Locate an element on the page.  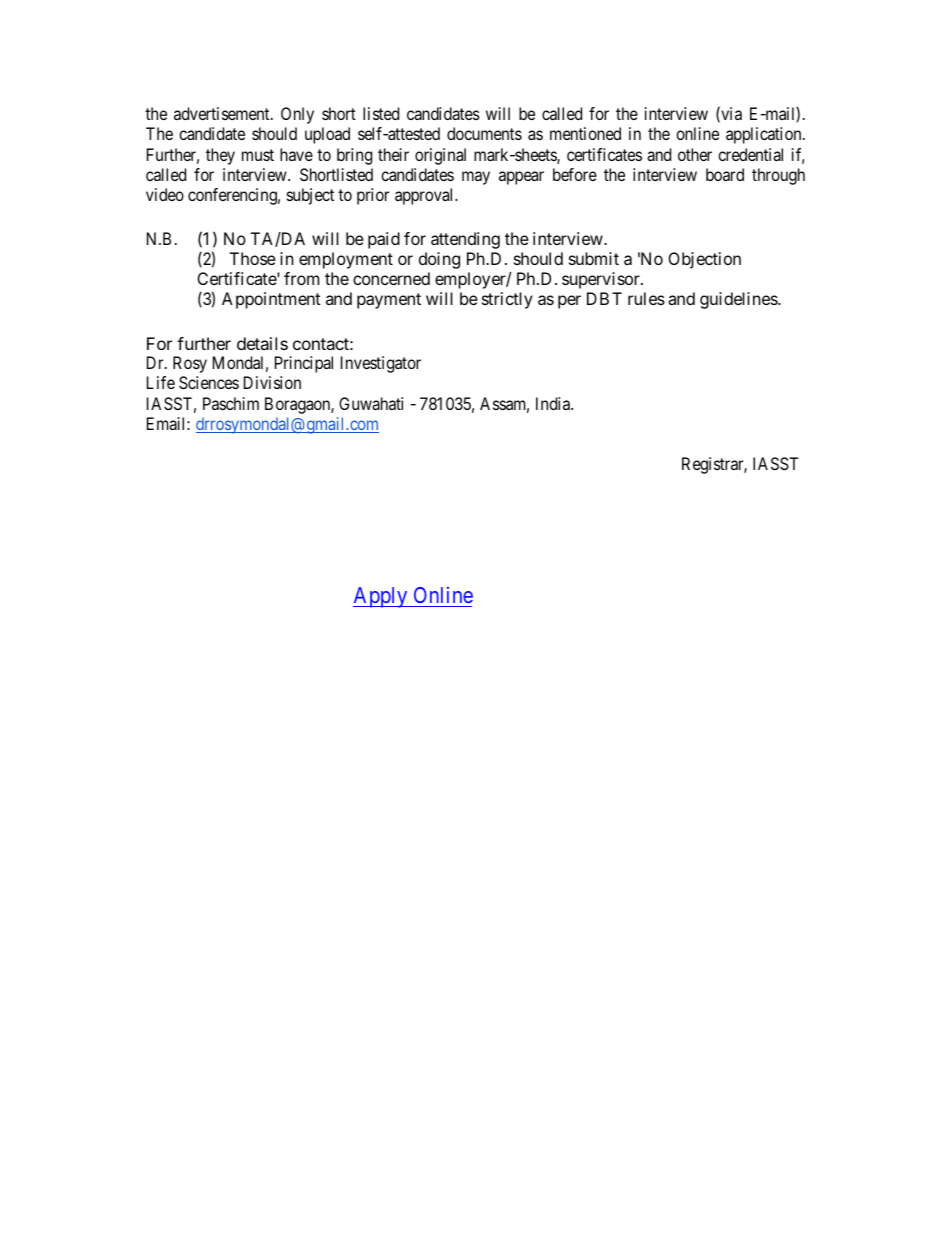
Those is located at coordinates (252, 258).
